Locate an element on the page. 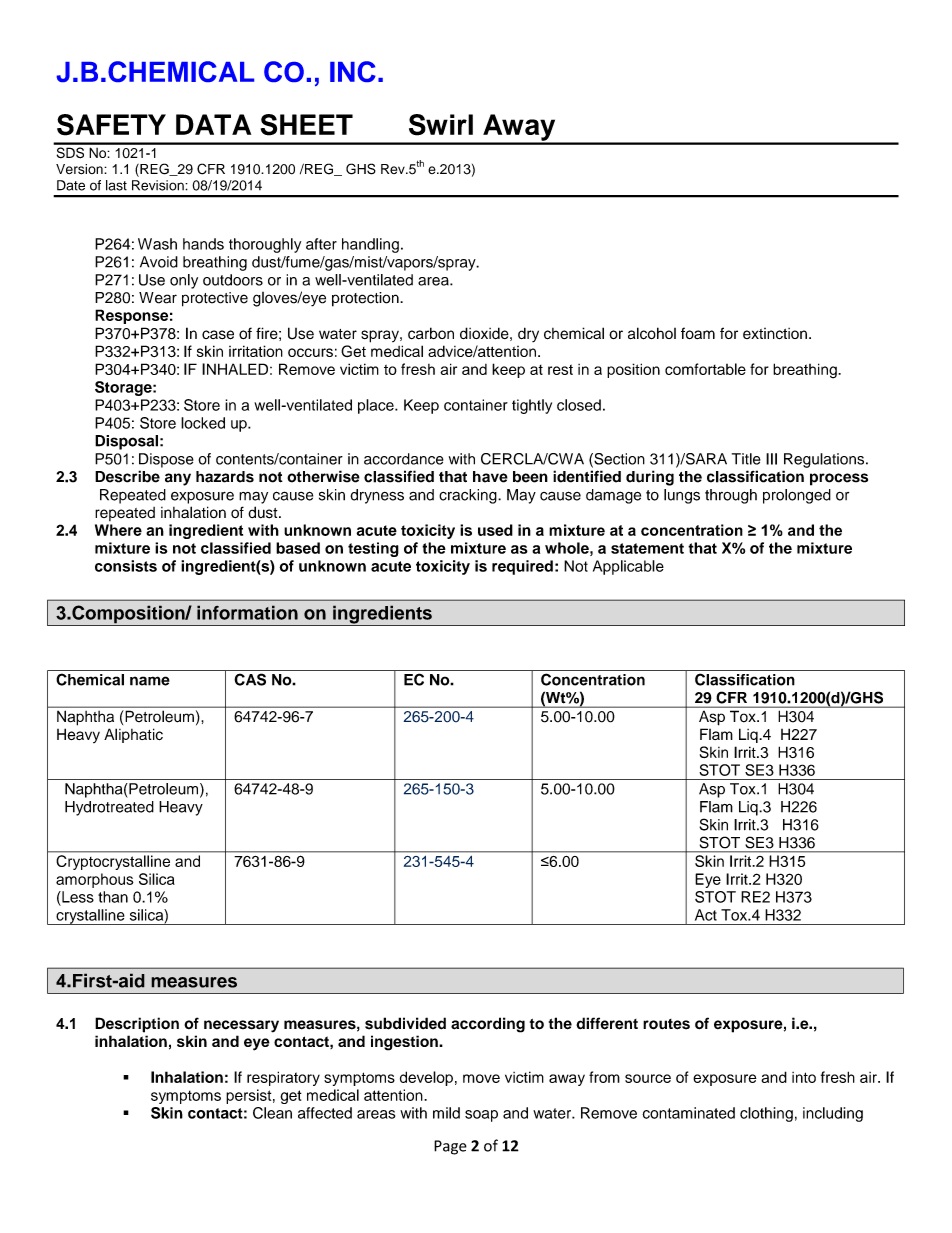 Image resolution: width=952 pixels, height=1233 pixels. Applicable is located at coordinates (628, 567).
